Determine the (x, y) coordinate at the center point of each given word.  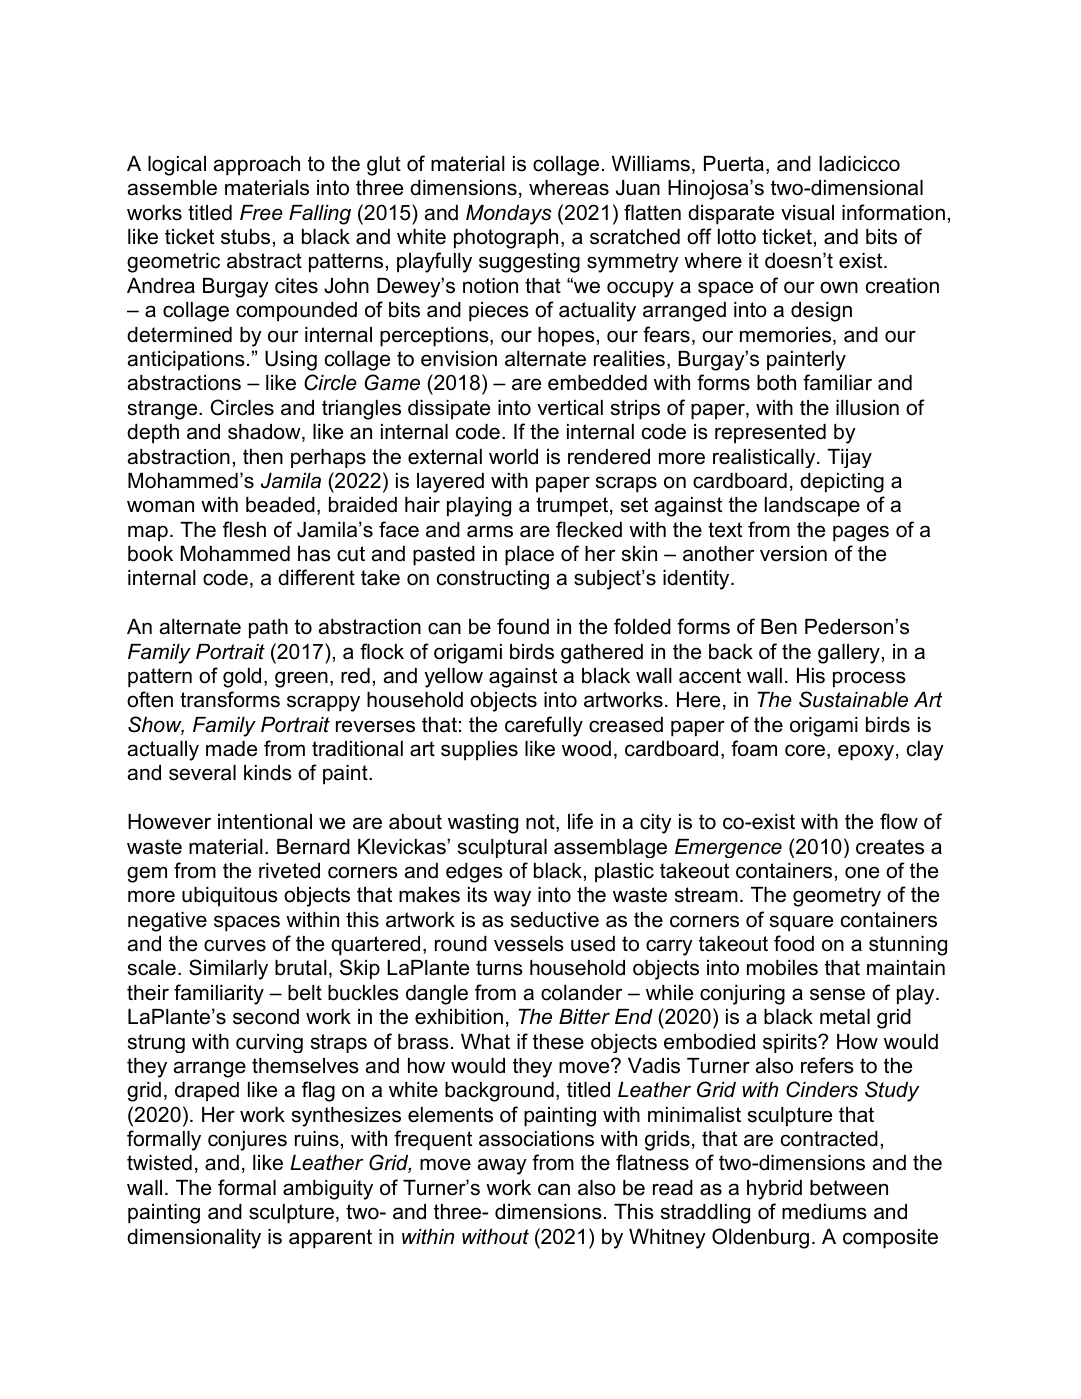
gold (242, 678)
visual (807, 213)
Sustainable (853, 699)
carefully (544, 726)
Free (261, 213)
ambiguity (328, 1190)
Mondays (509, 215)
